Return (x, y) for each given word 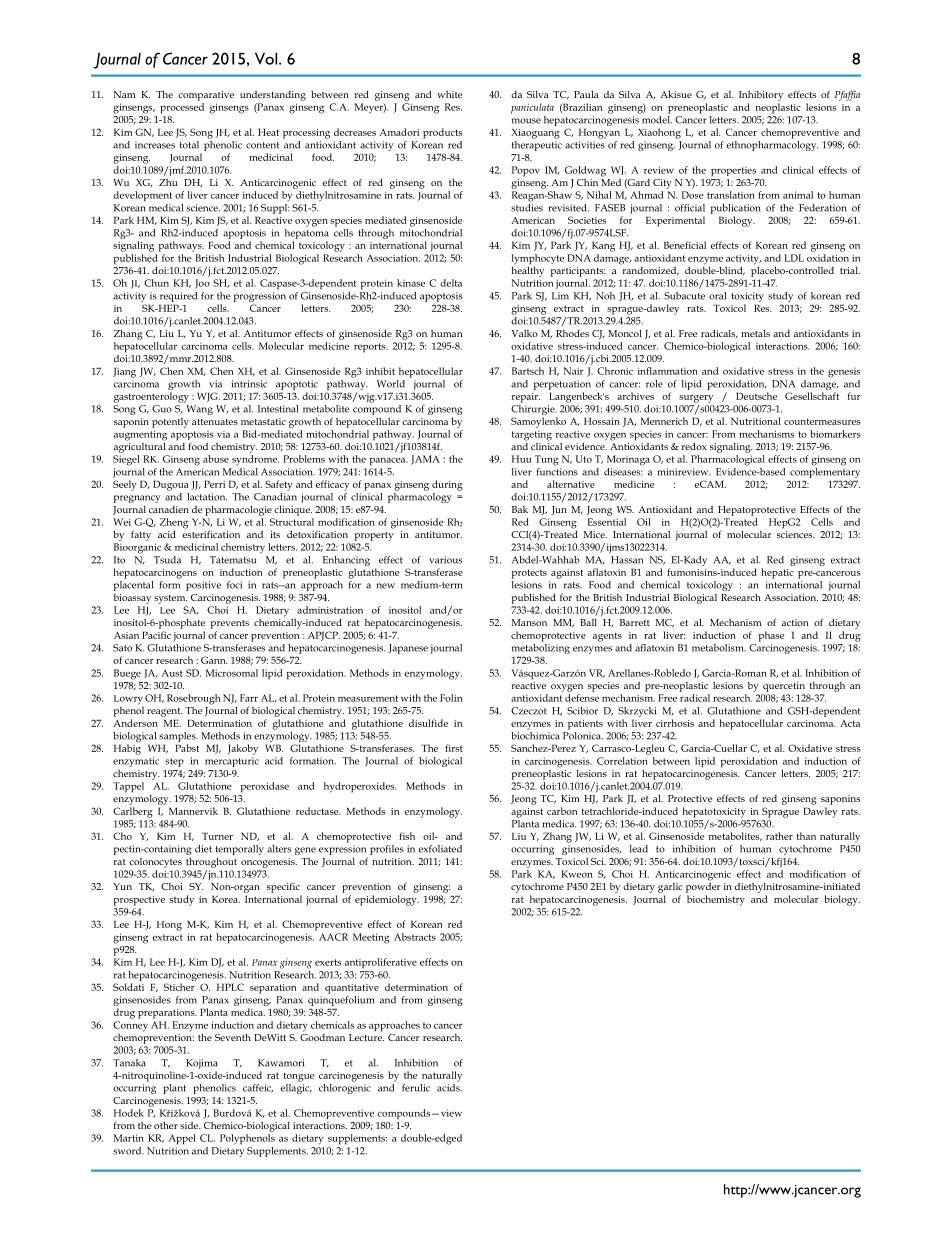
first (454, 748)
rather (779, 836)
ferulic (416, 1088)
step (174, 762)
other (166, 1125)
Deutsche (756, 396)
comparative (206, 96)
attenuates (215, 422)
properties (733, 172)
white (449, 94)
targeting (532, 436)
